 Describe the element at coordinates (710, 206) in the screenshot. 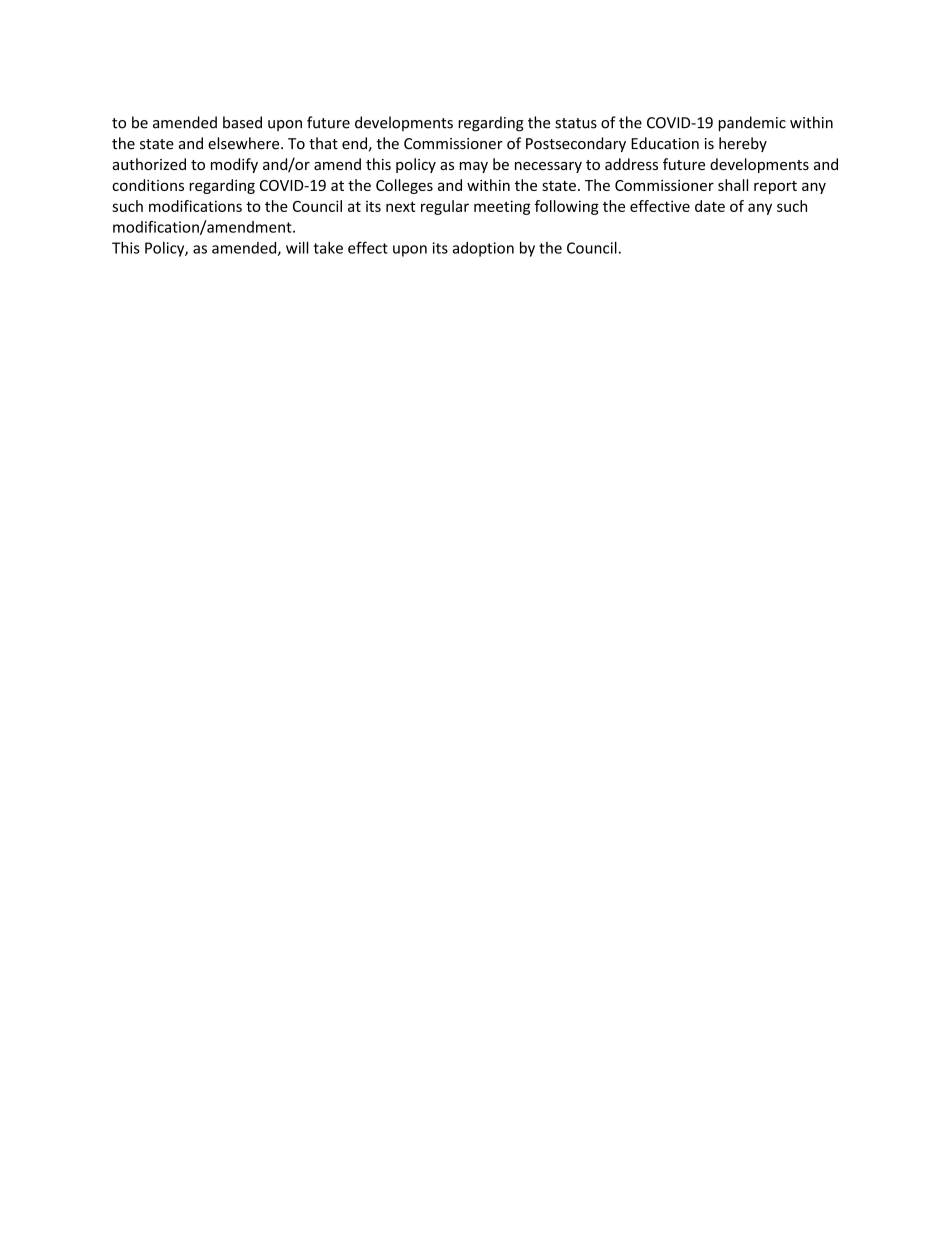

I see `date` at that location.
